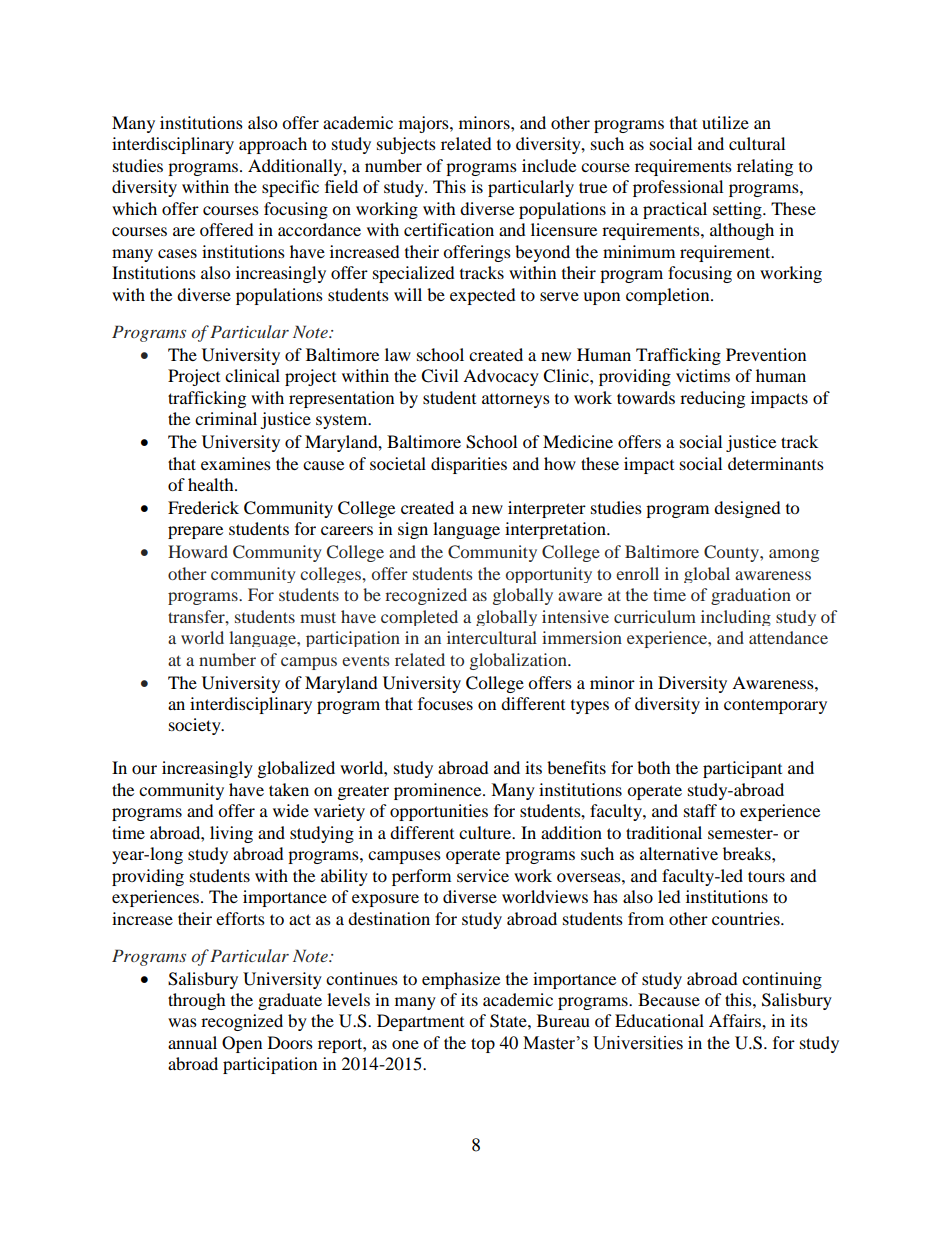 Image resolution: width=952 pixels, height=1233 pixels. I want to click on Howard, so click(198, 551).
